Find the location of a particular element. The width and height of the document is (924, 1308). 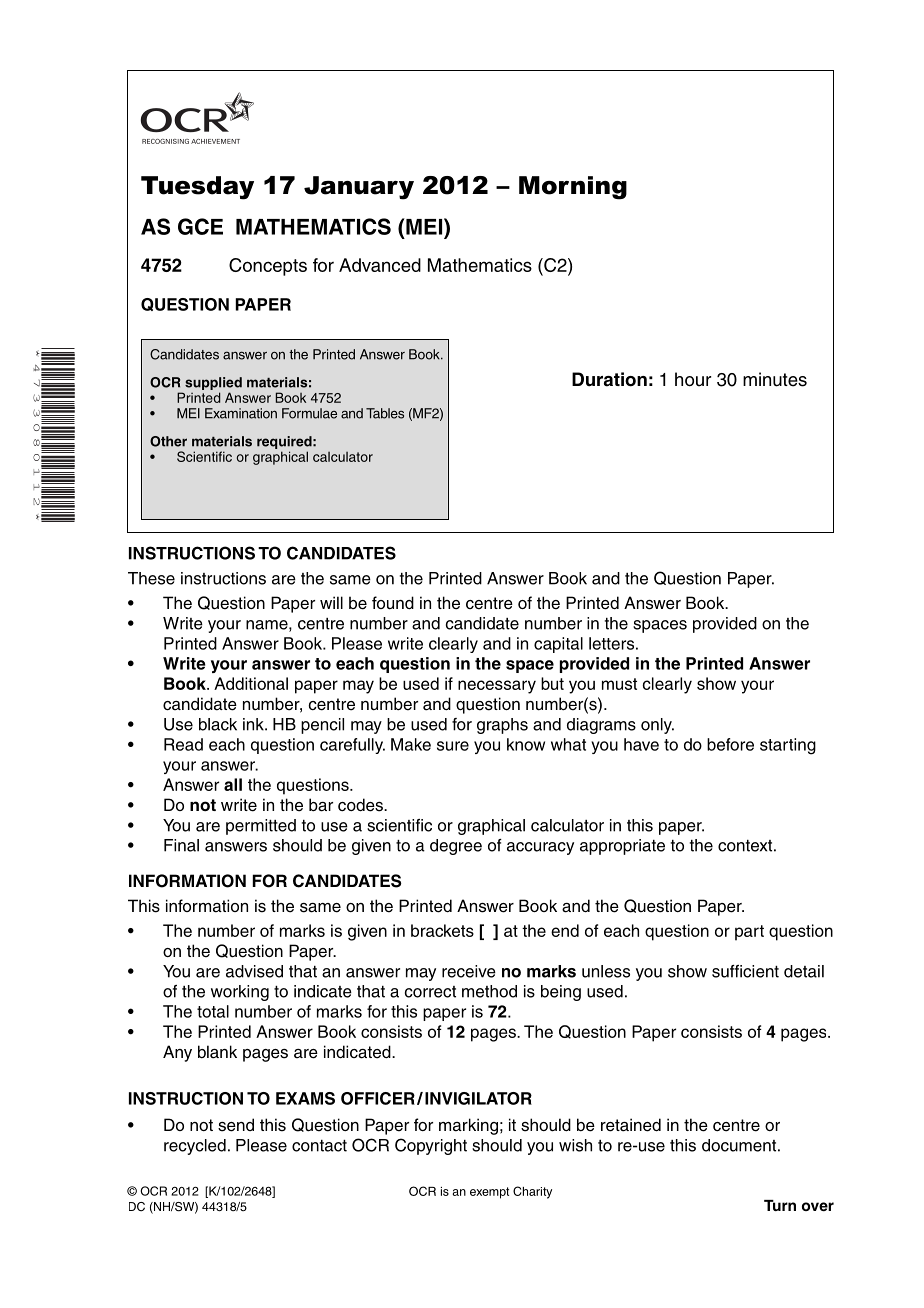

hour is located at coordinates (693, 379).
